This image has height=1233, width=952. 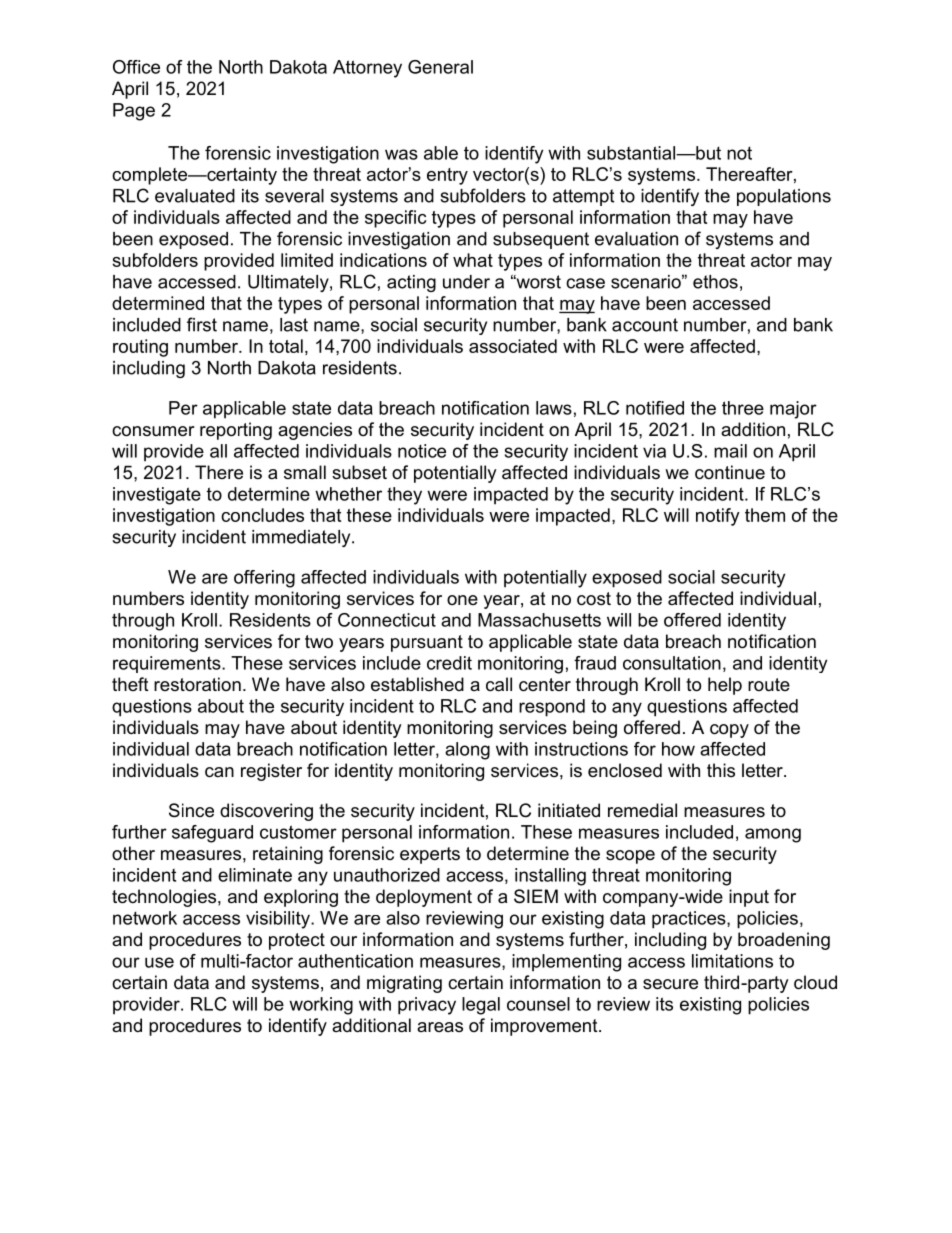 I want to click on General, so click(x=440, y=67).
